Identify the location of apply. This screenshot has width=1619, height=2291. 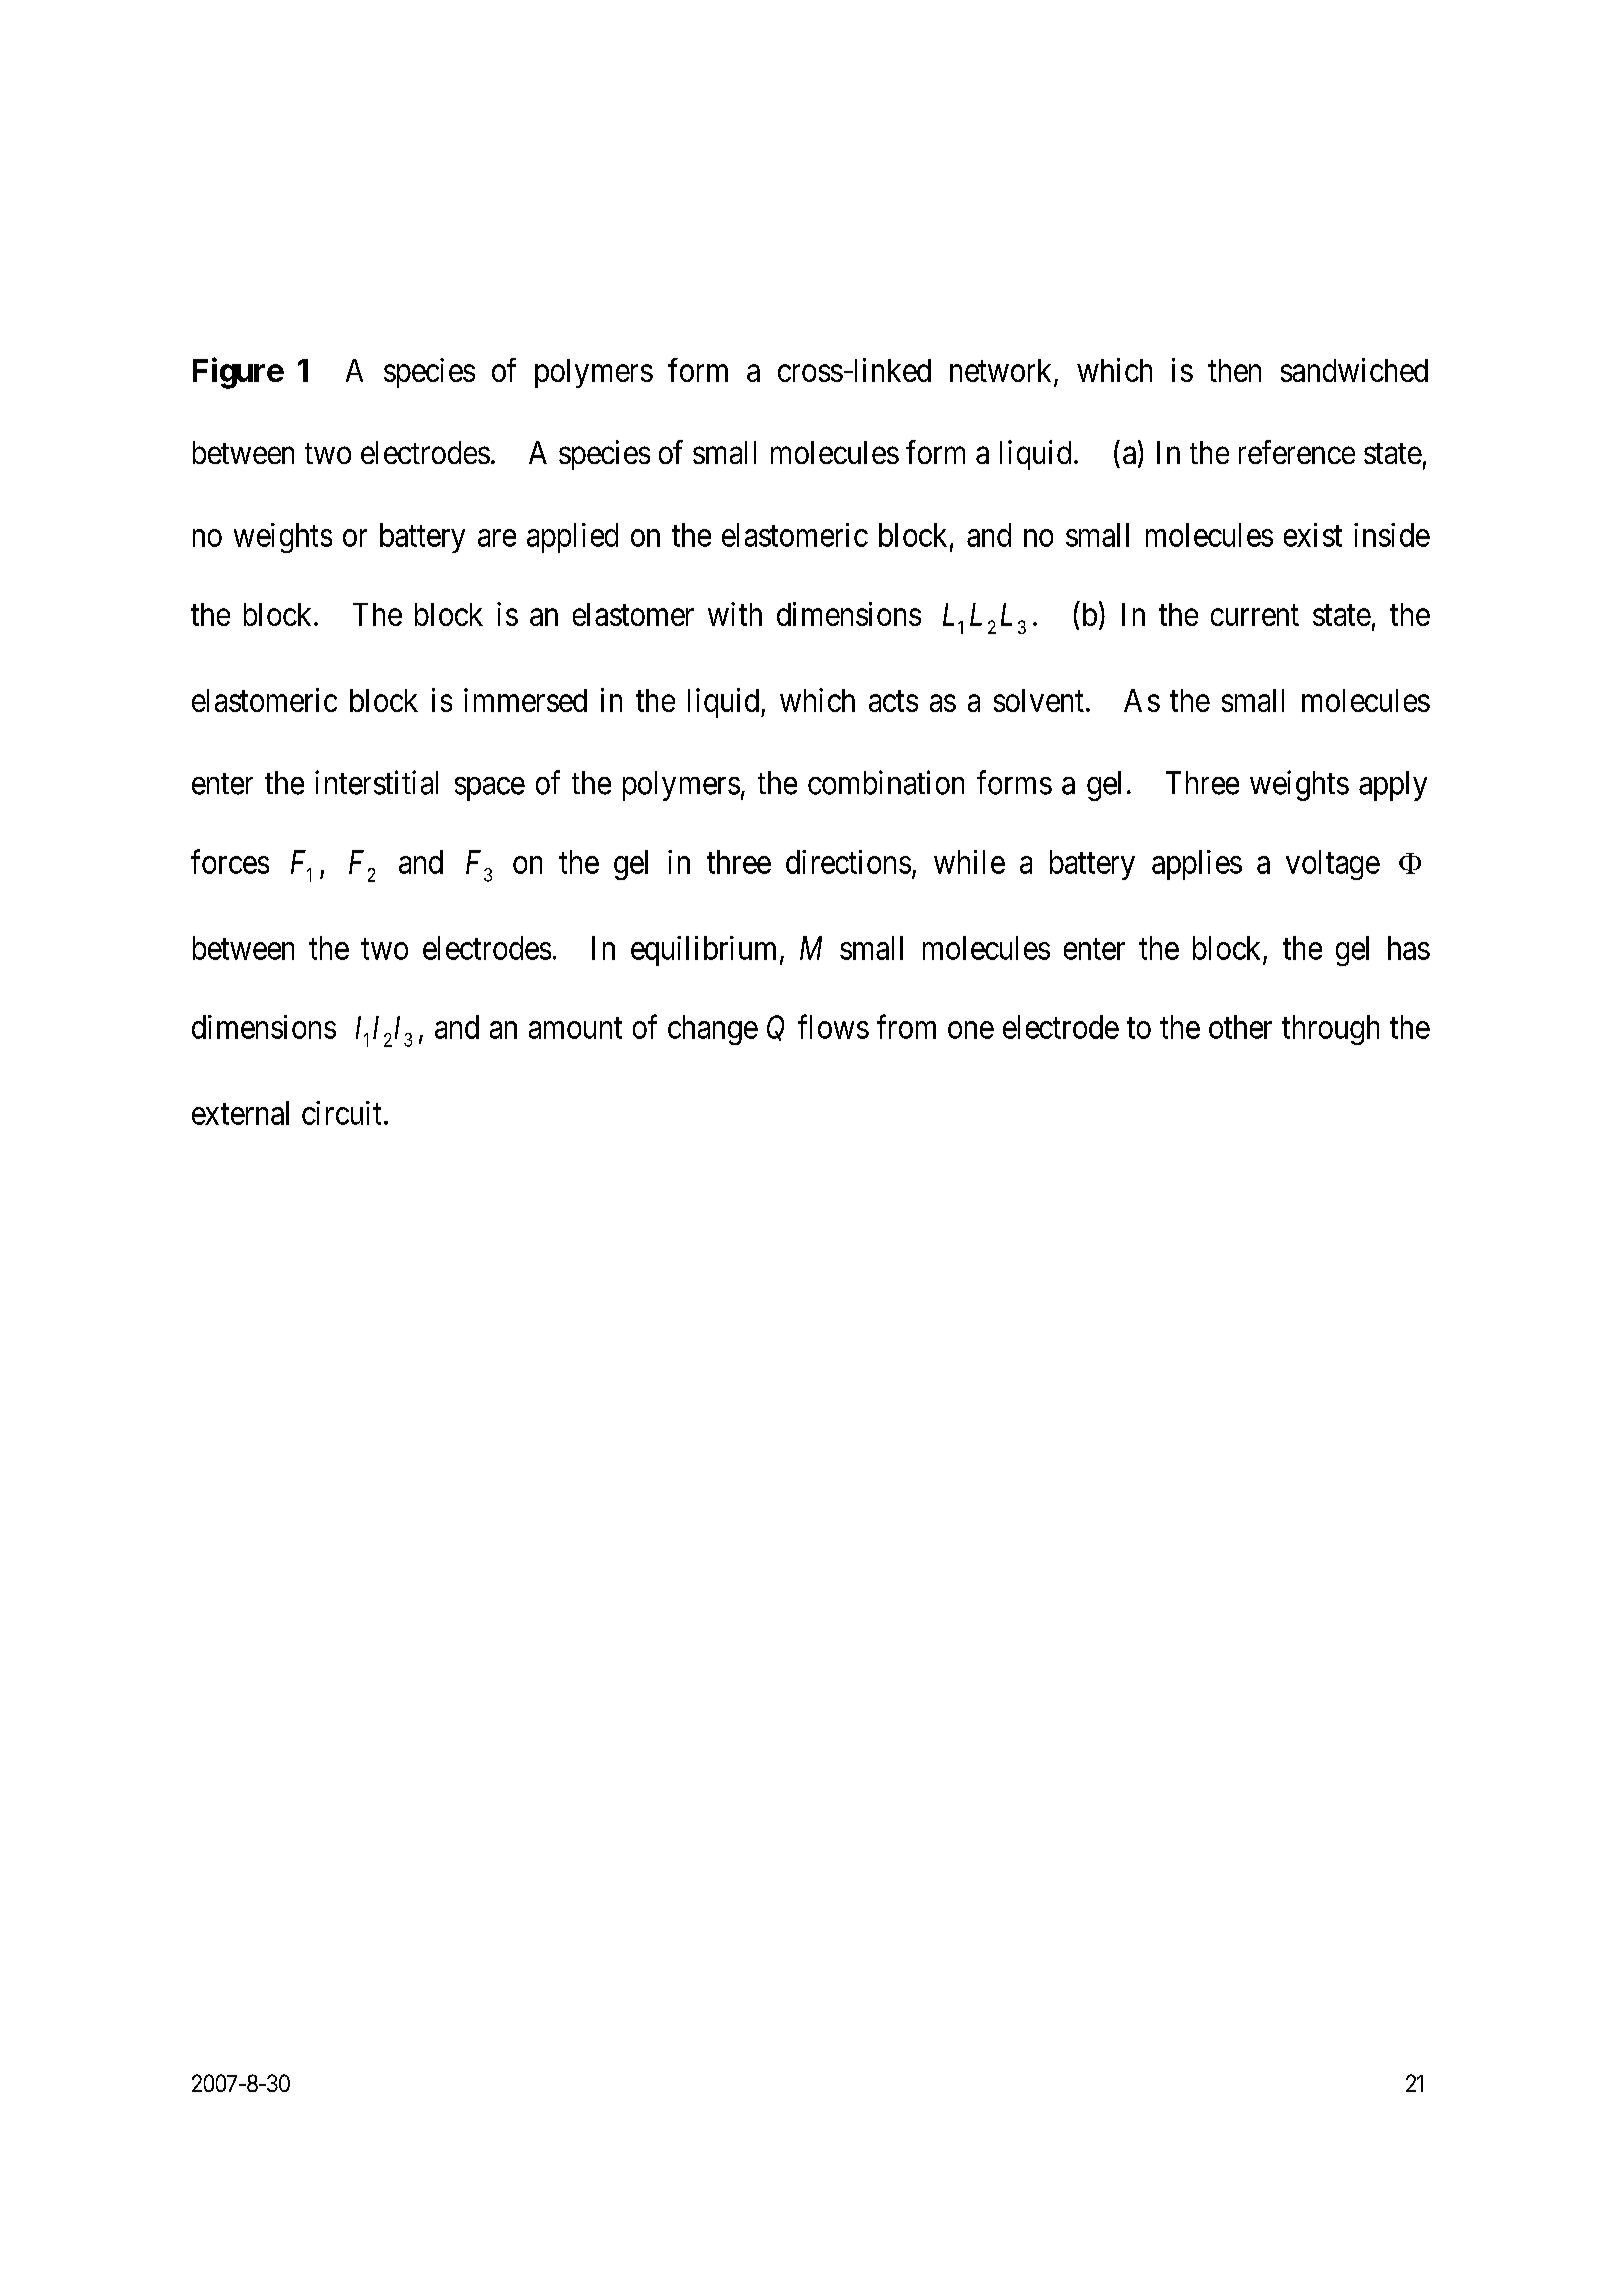
(1393, 786).
